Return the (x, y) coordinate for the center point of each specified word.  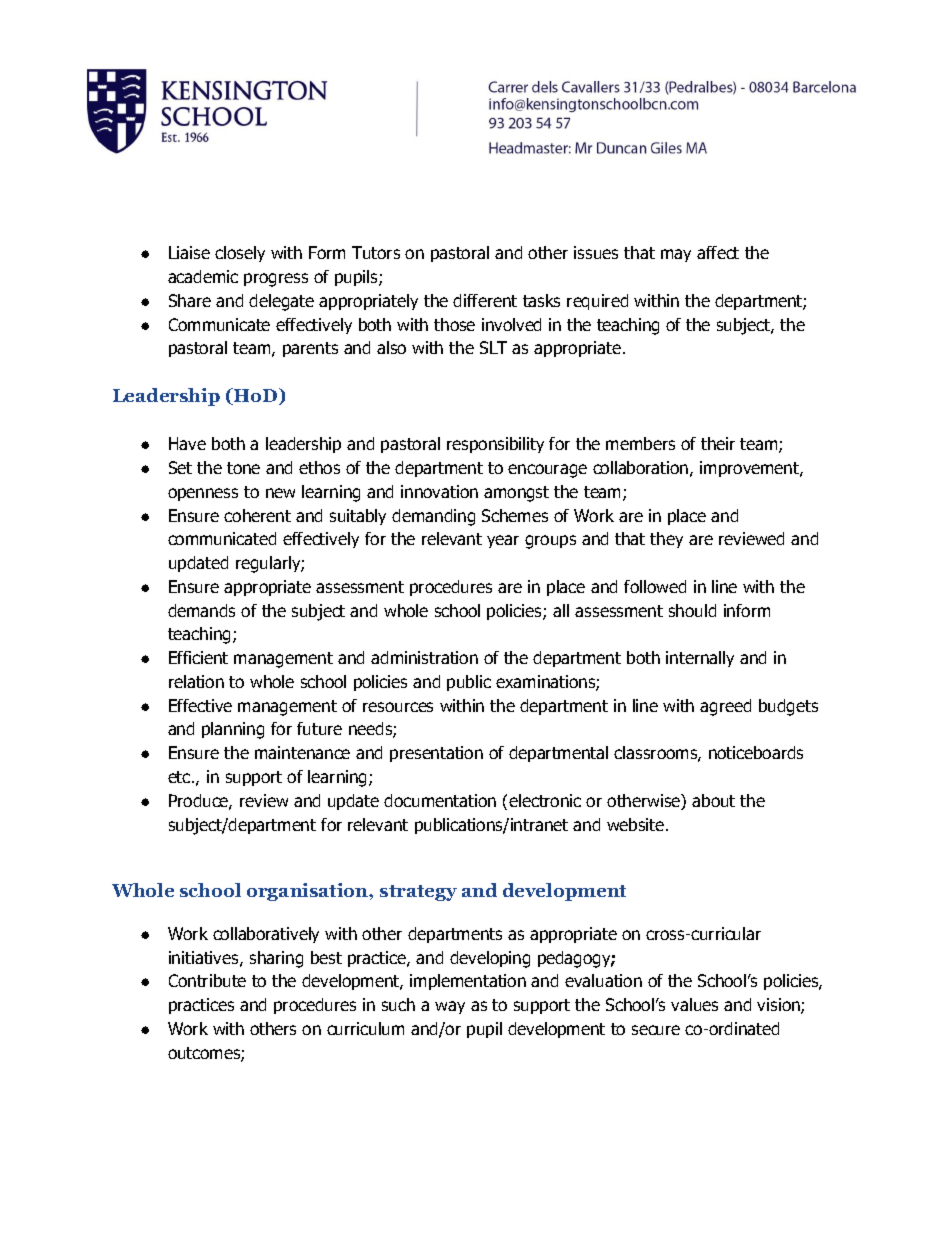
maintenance (302, 752)
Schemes (515, 515)
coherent (257, 515)
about (713, 800)
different (485, 300)
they (666, 540)
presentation (436, 754)
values (694, 1004)
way (450, 1007)
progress (276, 280)
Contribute (207, 980)
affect (718, 252)
